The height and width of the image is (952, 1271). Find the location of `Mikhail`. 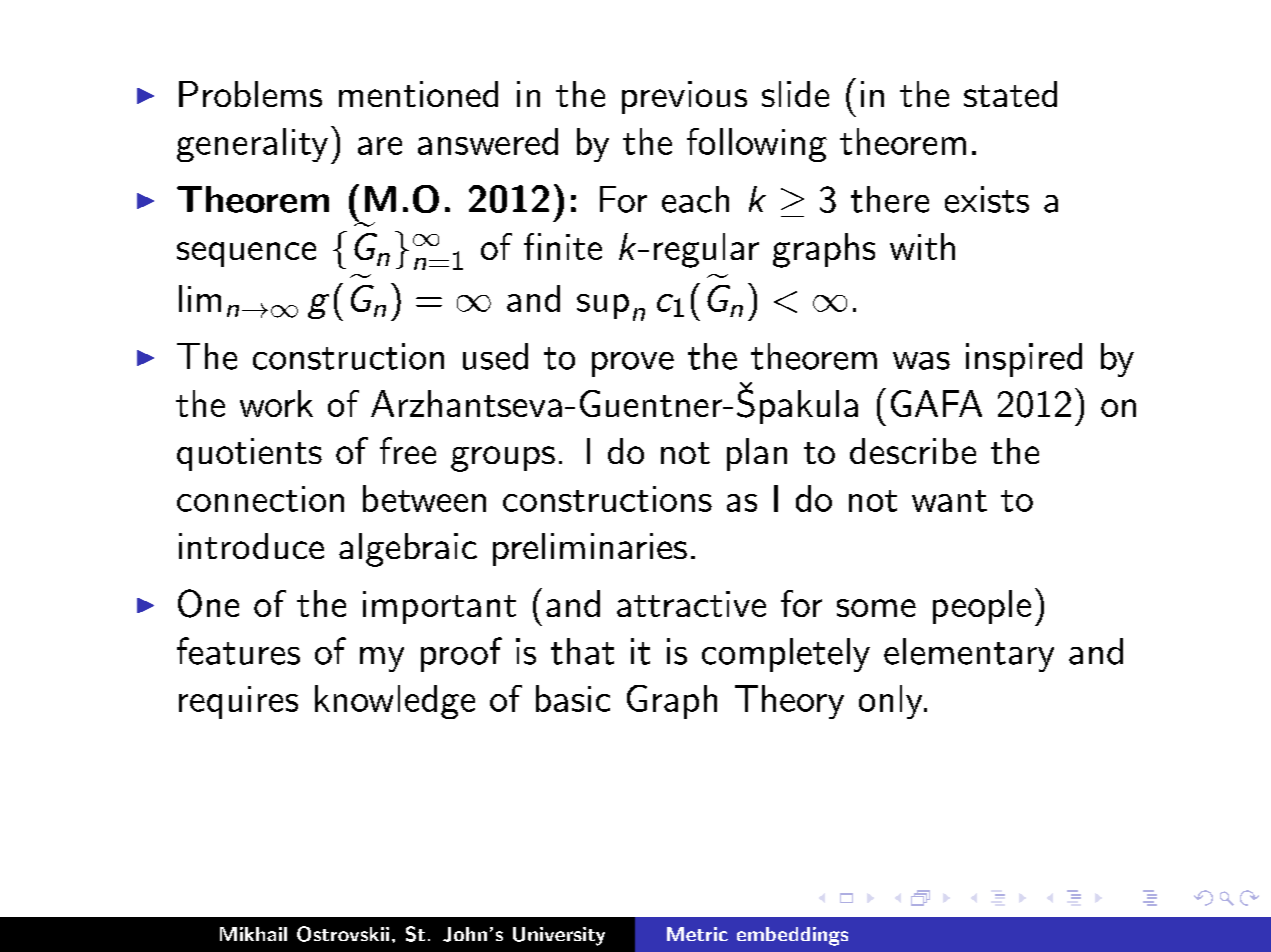

Mikhail is located at coordinates (253, 934).
